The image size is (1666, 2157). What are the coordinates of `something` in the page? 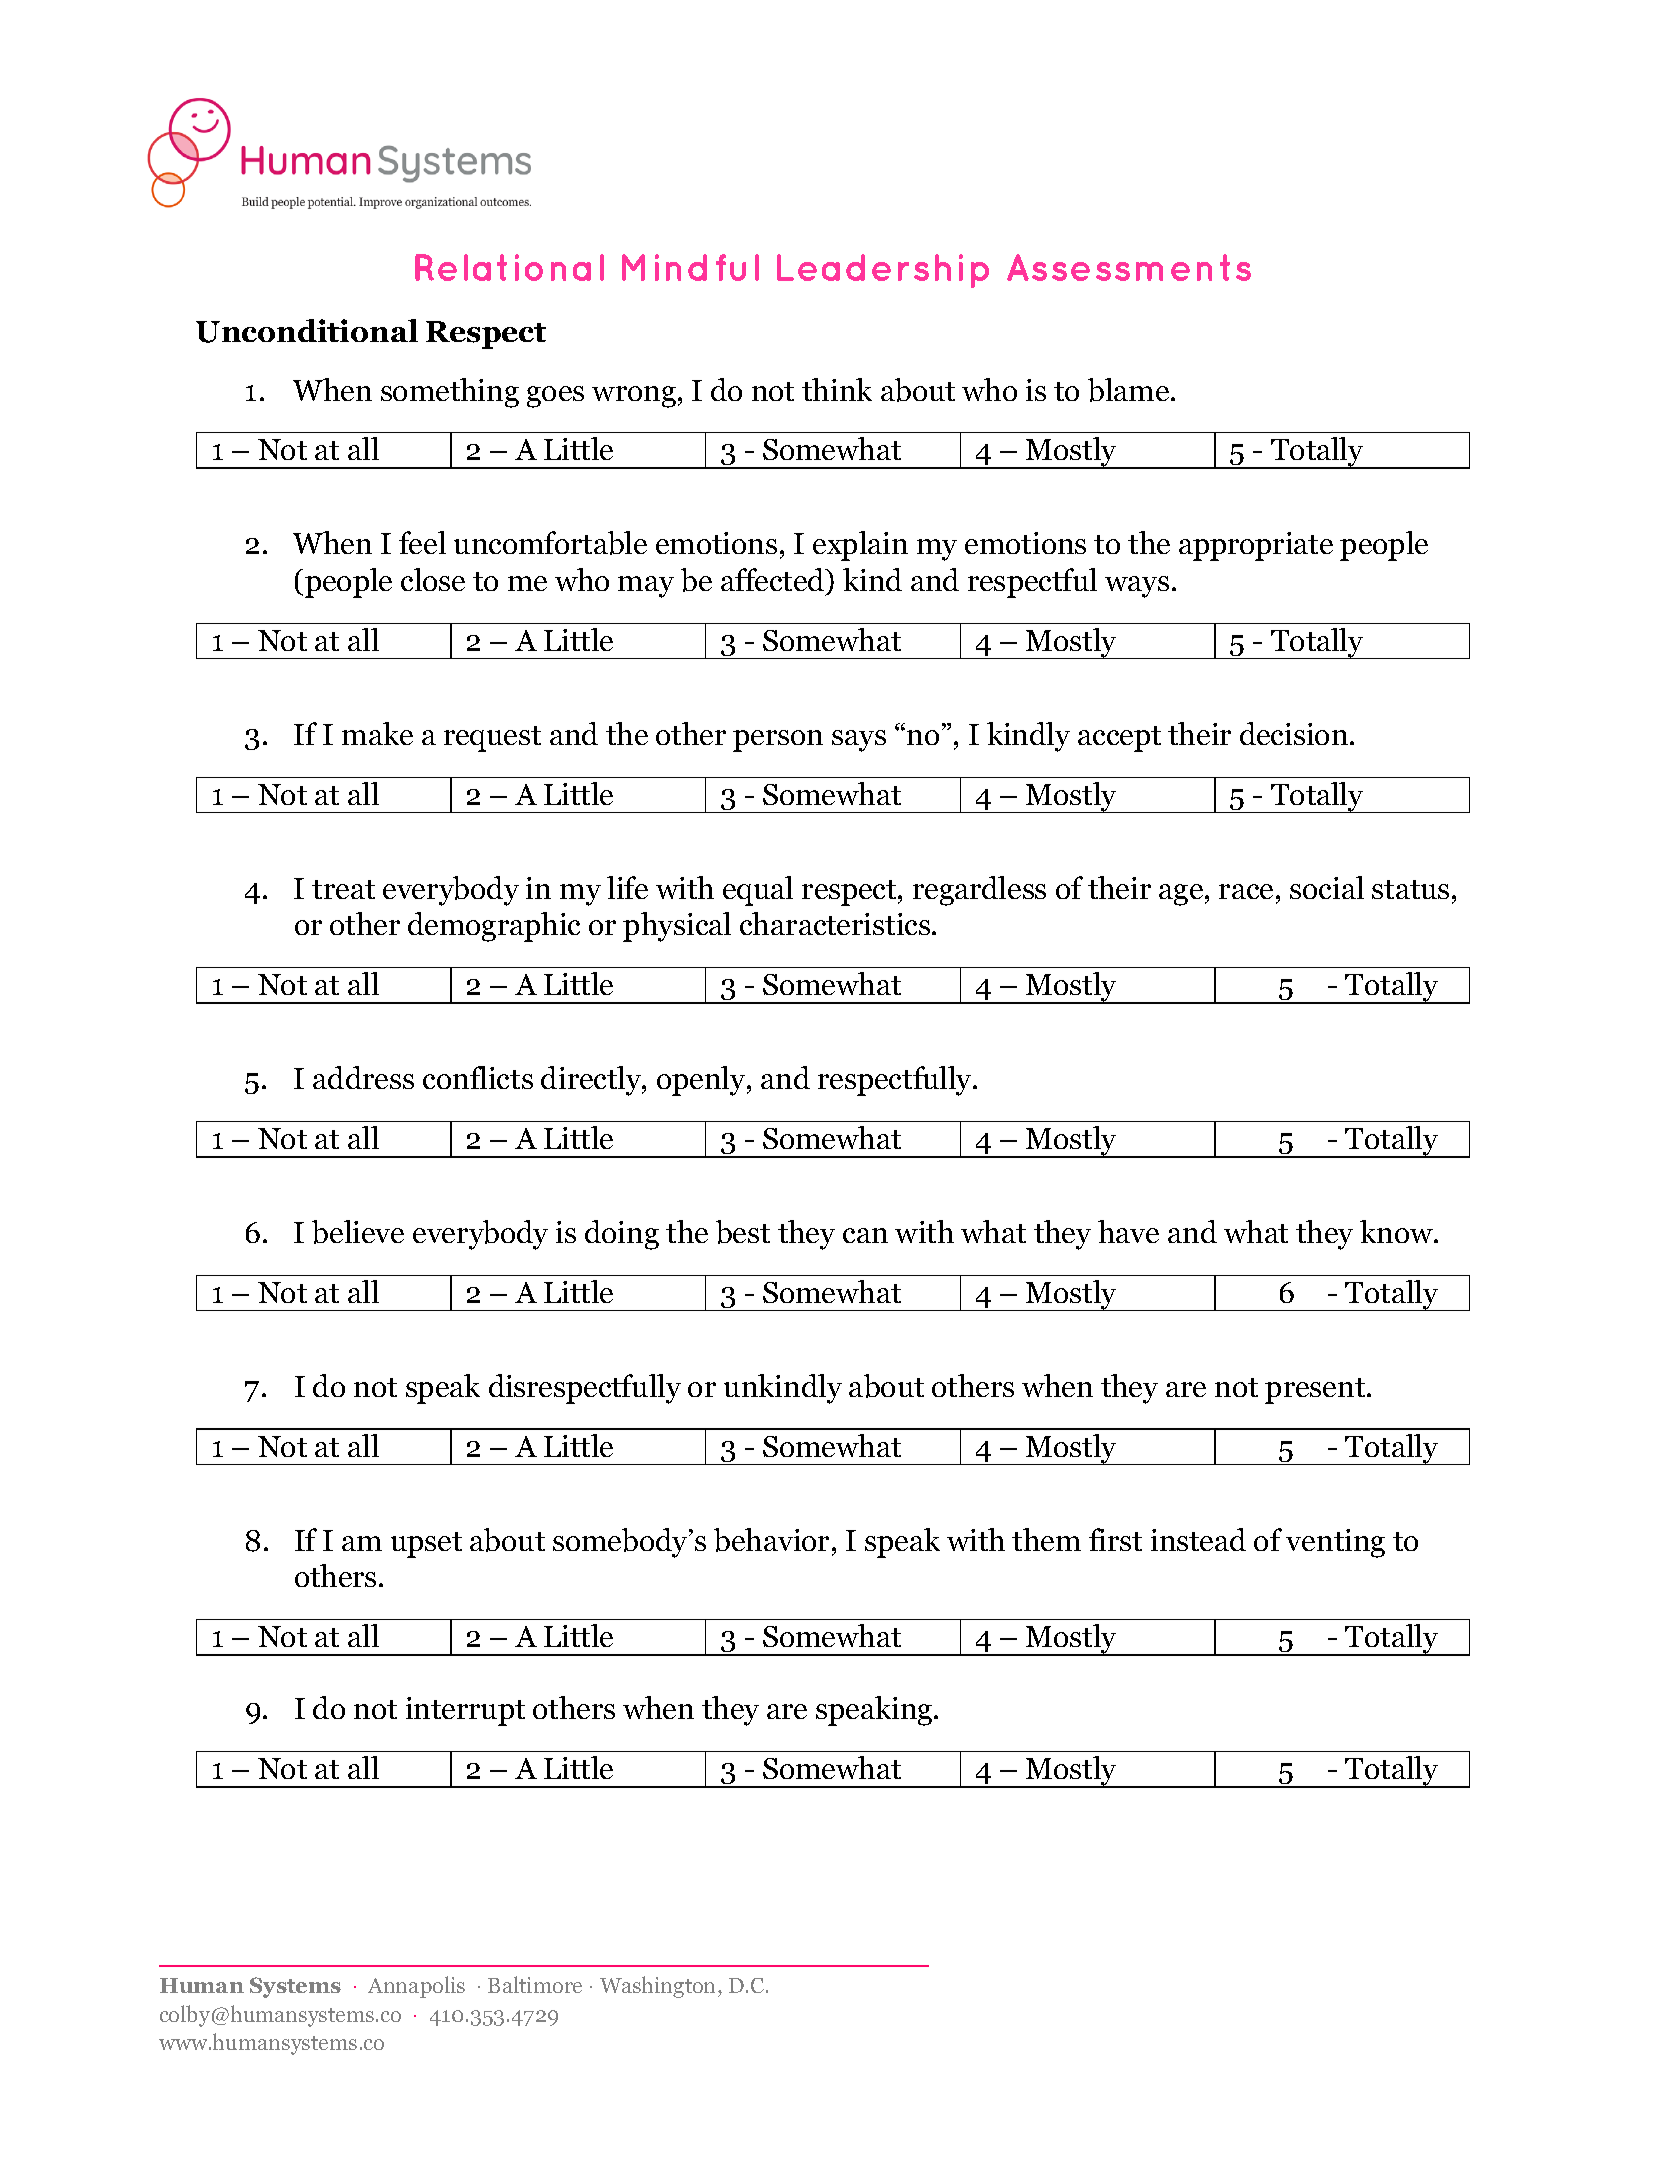 It's located at (450, 393).
